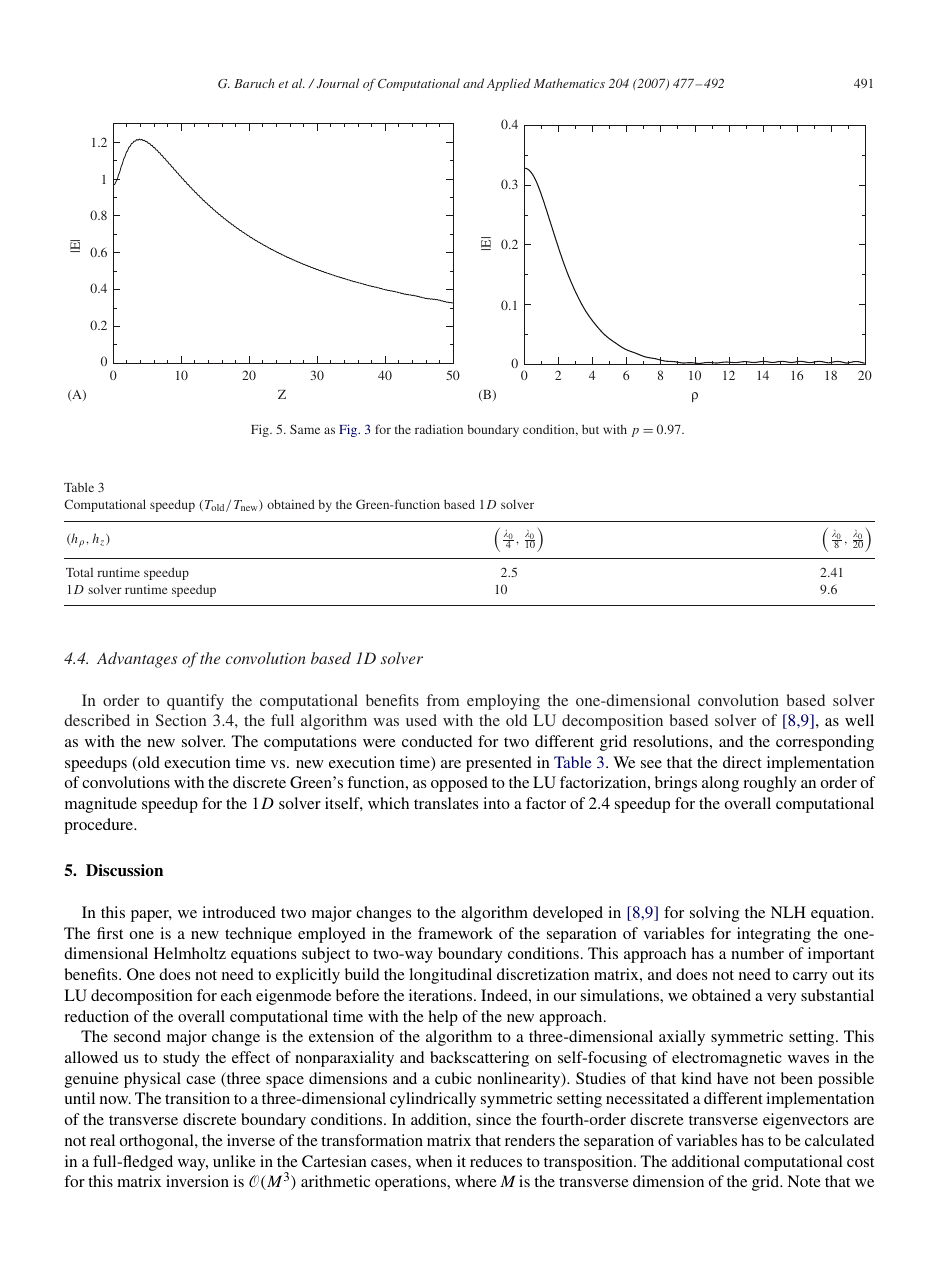 Image resolution: width=943 pixels, height=1288 pixels. What do you see at coordinates (254, 83) in the image?
I see `Baruch` at bounding box center [254, 83].
